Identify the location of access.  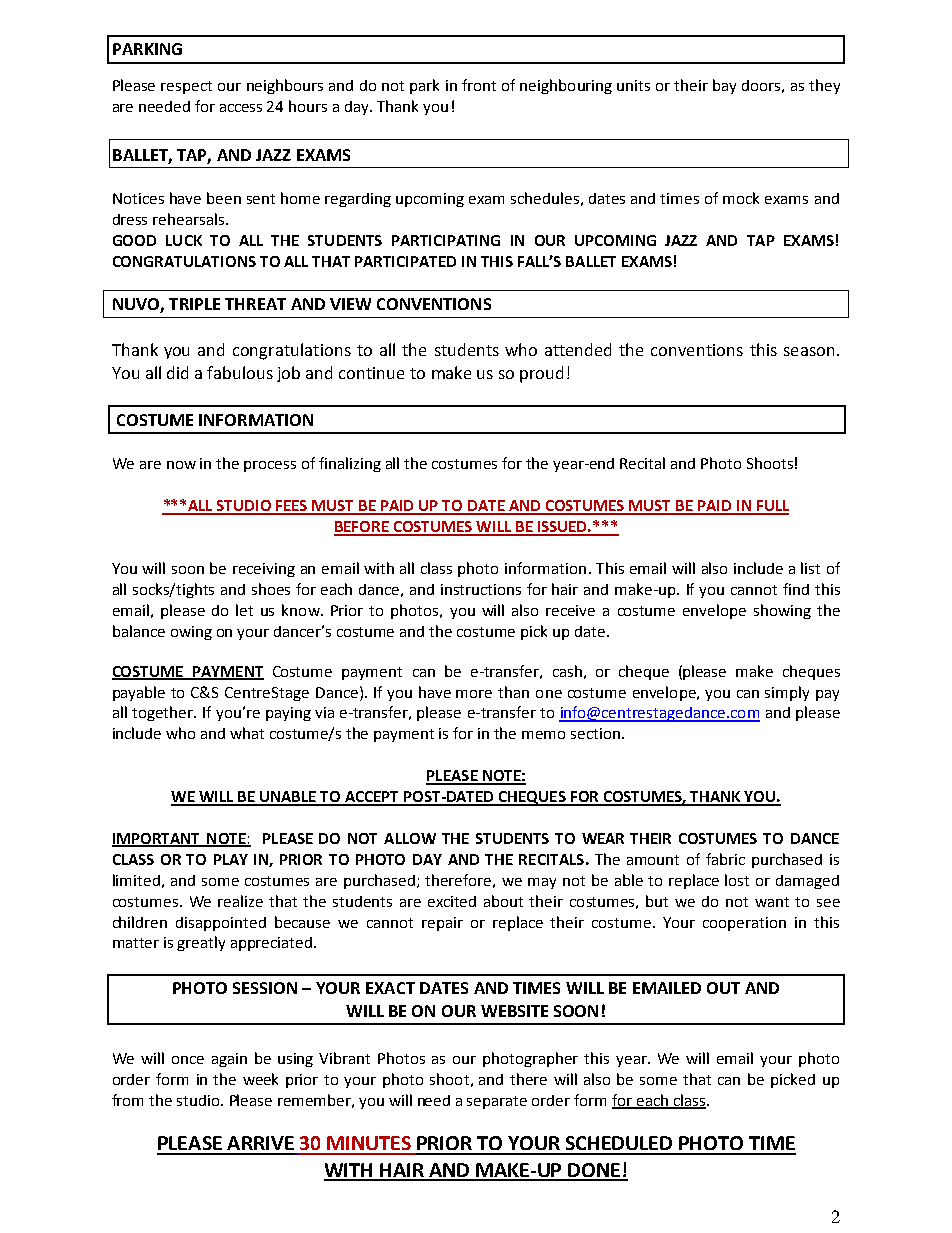
(241, 108).
